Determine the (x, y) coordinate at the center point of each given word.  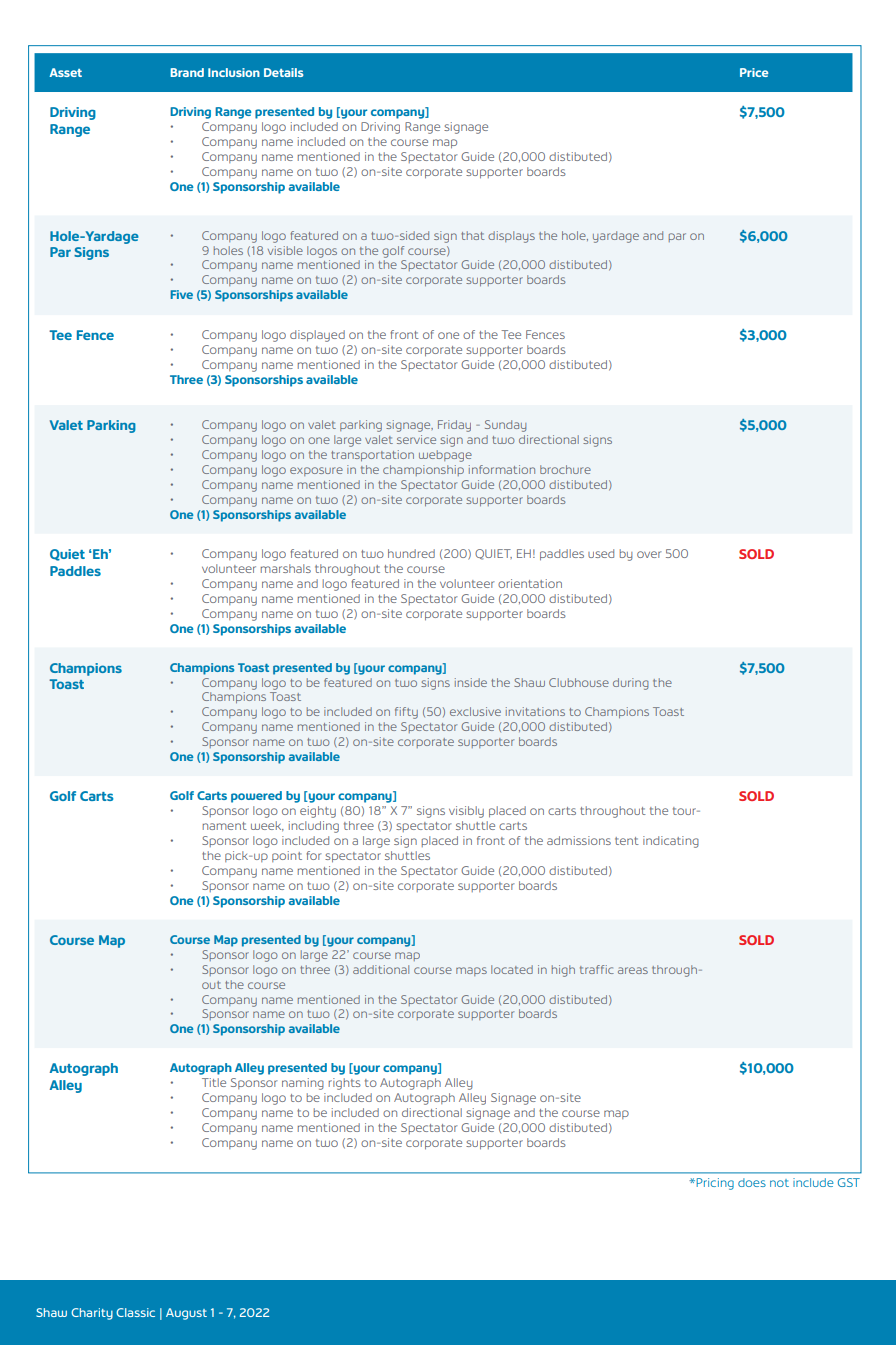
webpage (445, 456)
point (287, 856)
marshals (286, 568)
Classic (135, 1312)
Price (754, 72)
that (472, 235)
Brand (187, 72)
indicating (671, 842)
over (649, 554)
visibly (466, 812)
